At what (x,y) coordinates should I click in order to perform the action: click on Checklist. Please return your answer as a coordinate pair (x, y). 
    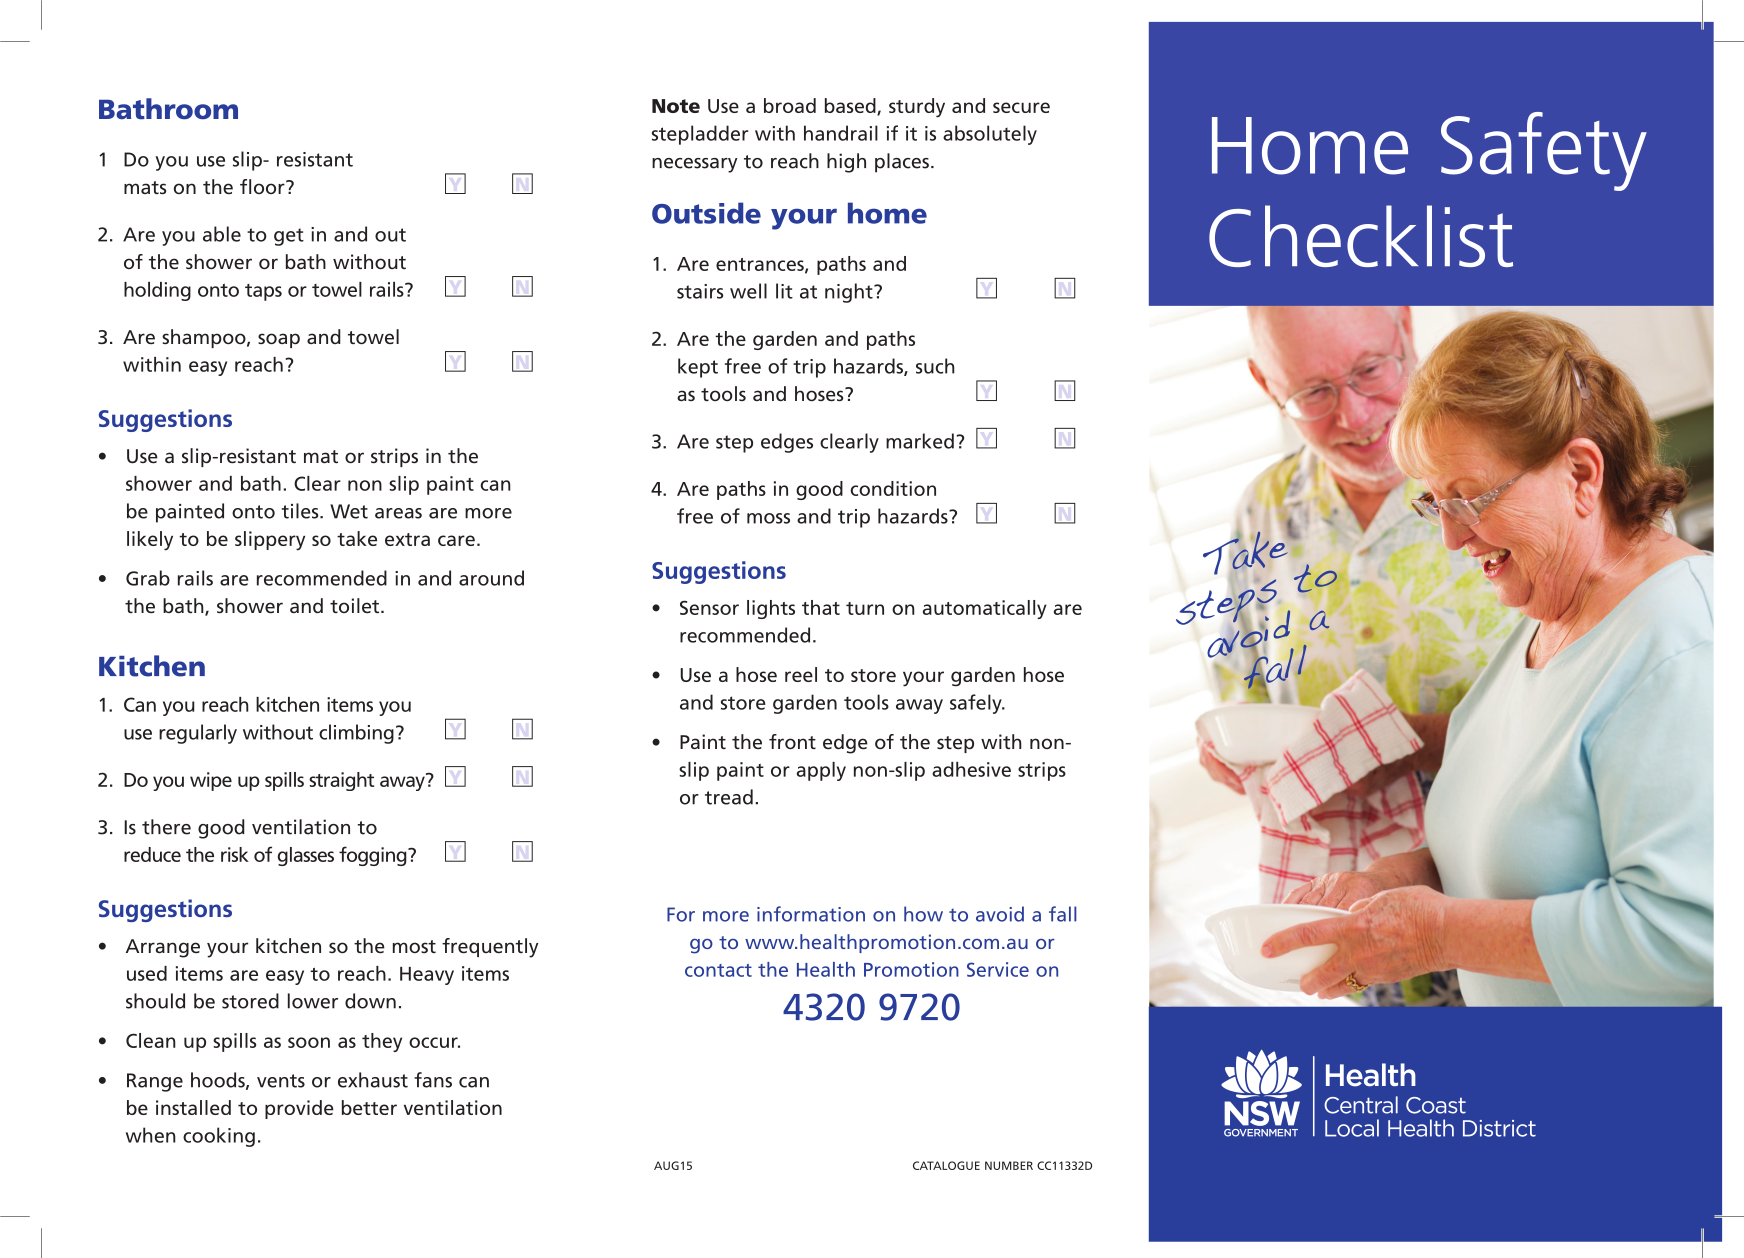
    Looking at the image, I should click on (1361, 236).
